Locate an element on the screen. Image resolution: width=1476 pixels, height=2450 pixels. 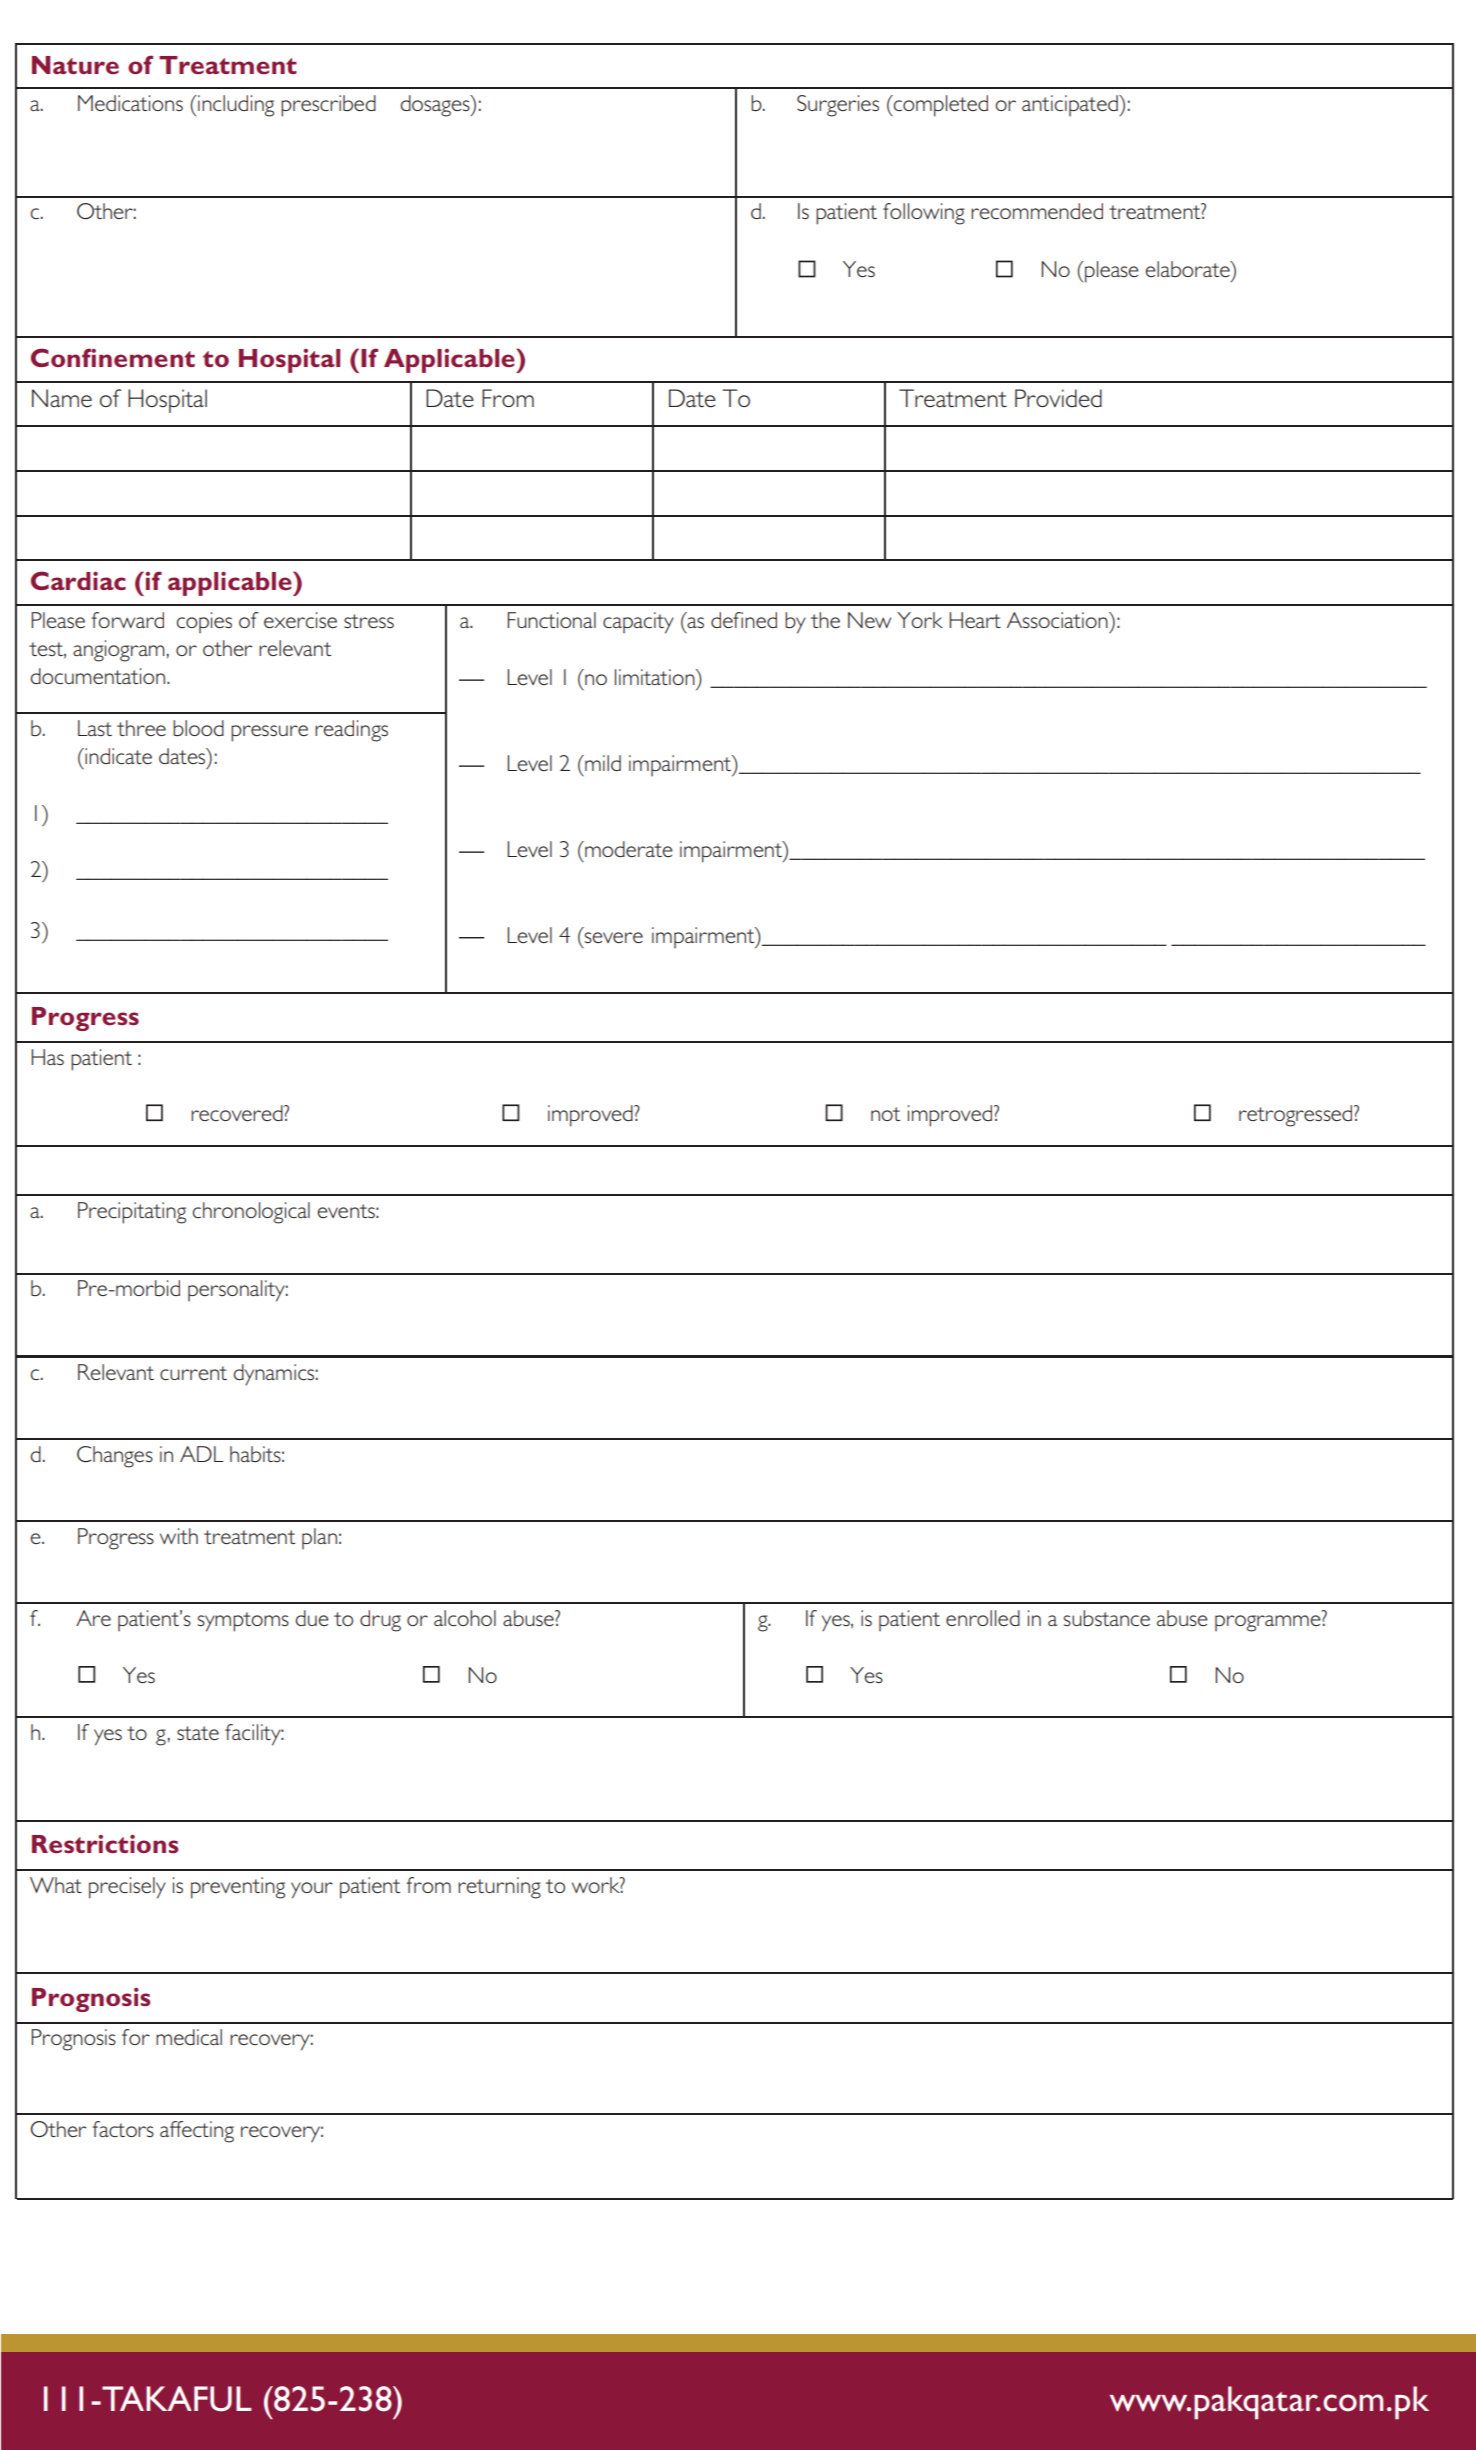
severe is located at coordinates (614, 937).
